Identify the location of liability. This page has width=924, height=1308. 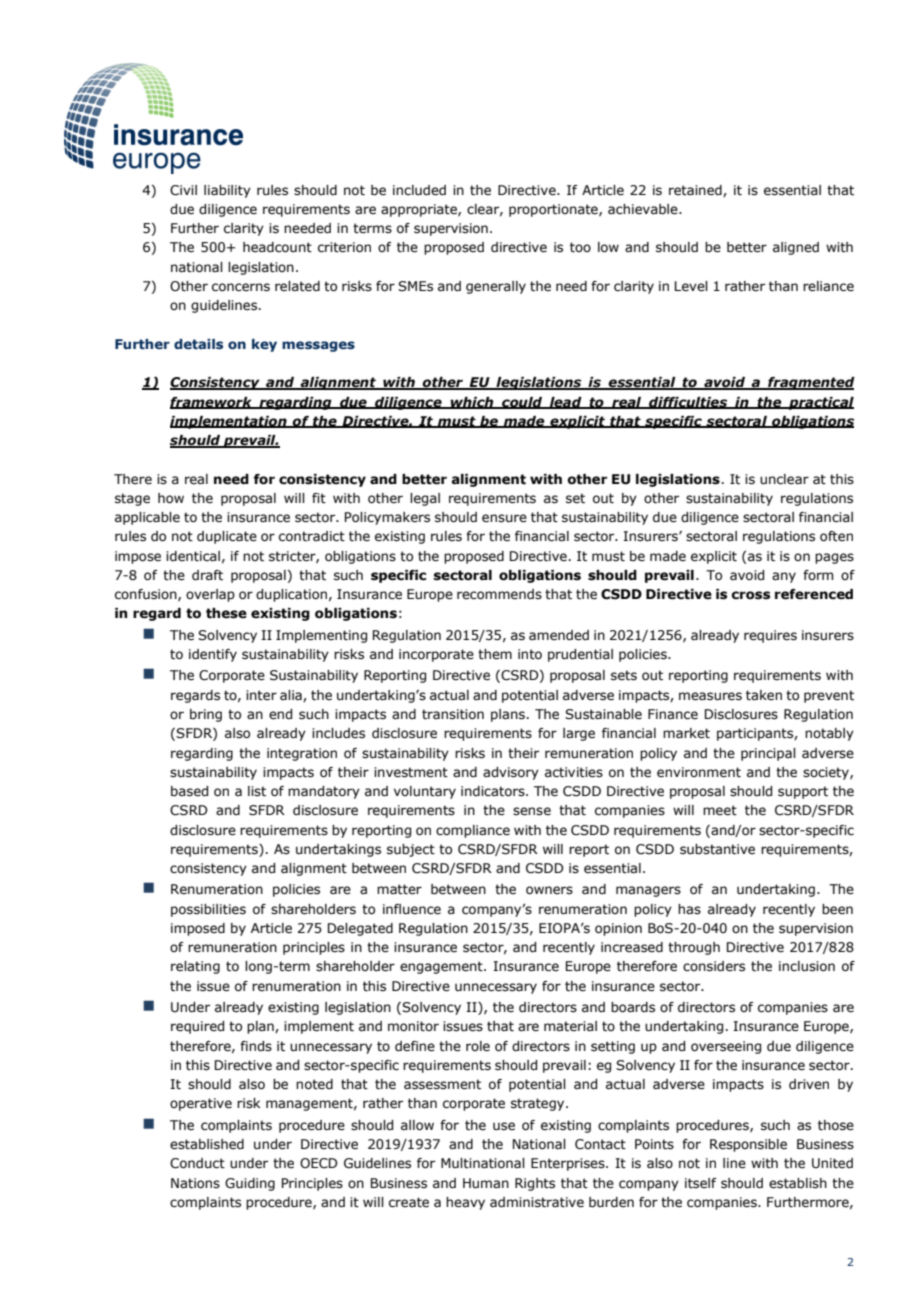
(227, 191).
